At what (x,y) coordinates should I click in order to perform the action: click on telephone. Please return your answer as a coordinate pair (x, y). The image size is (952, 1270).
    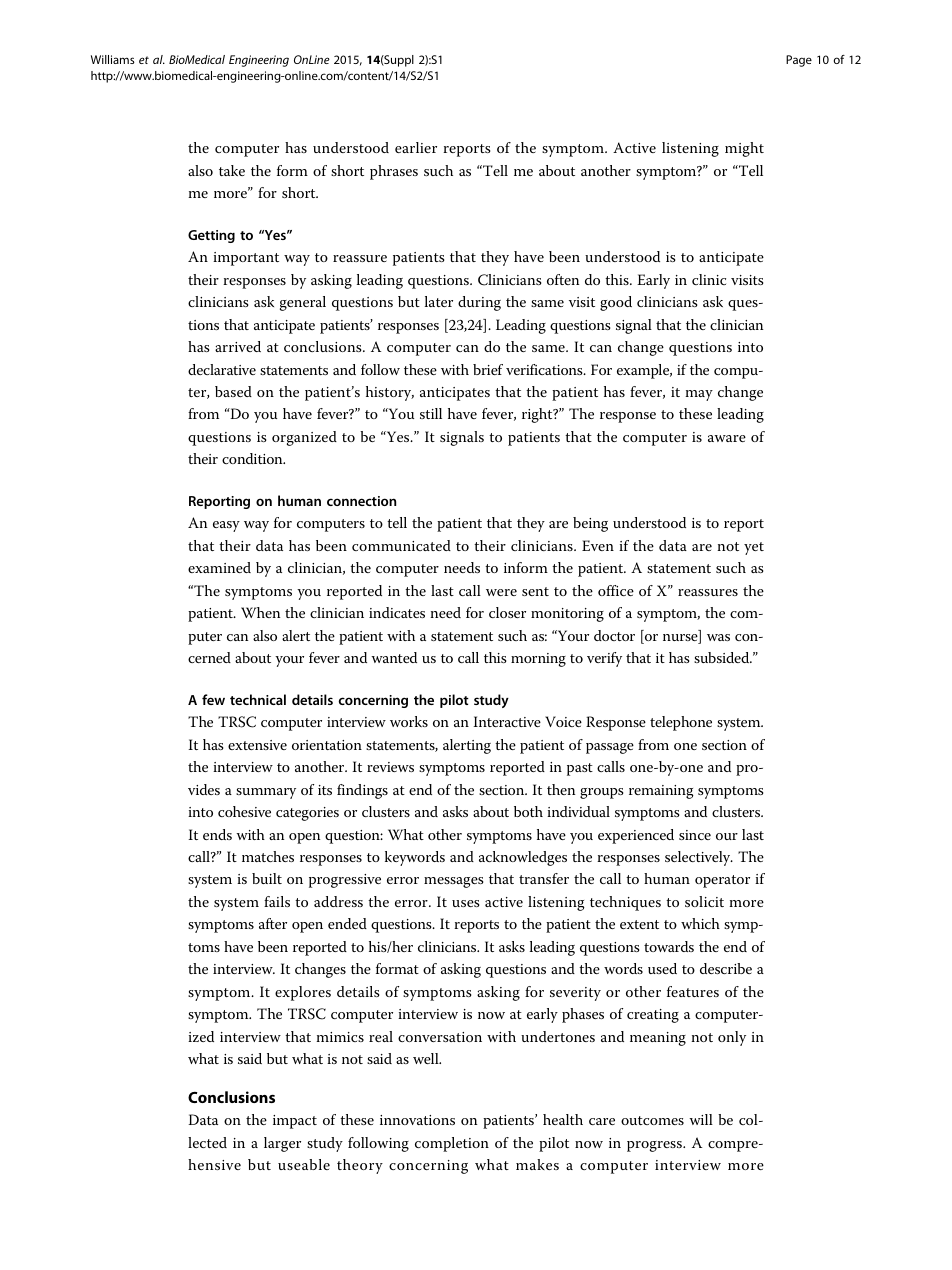
    Looking at the image, I should click on (681, 723).
